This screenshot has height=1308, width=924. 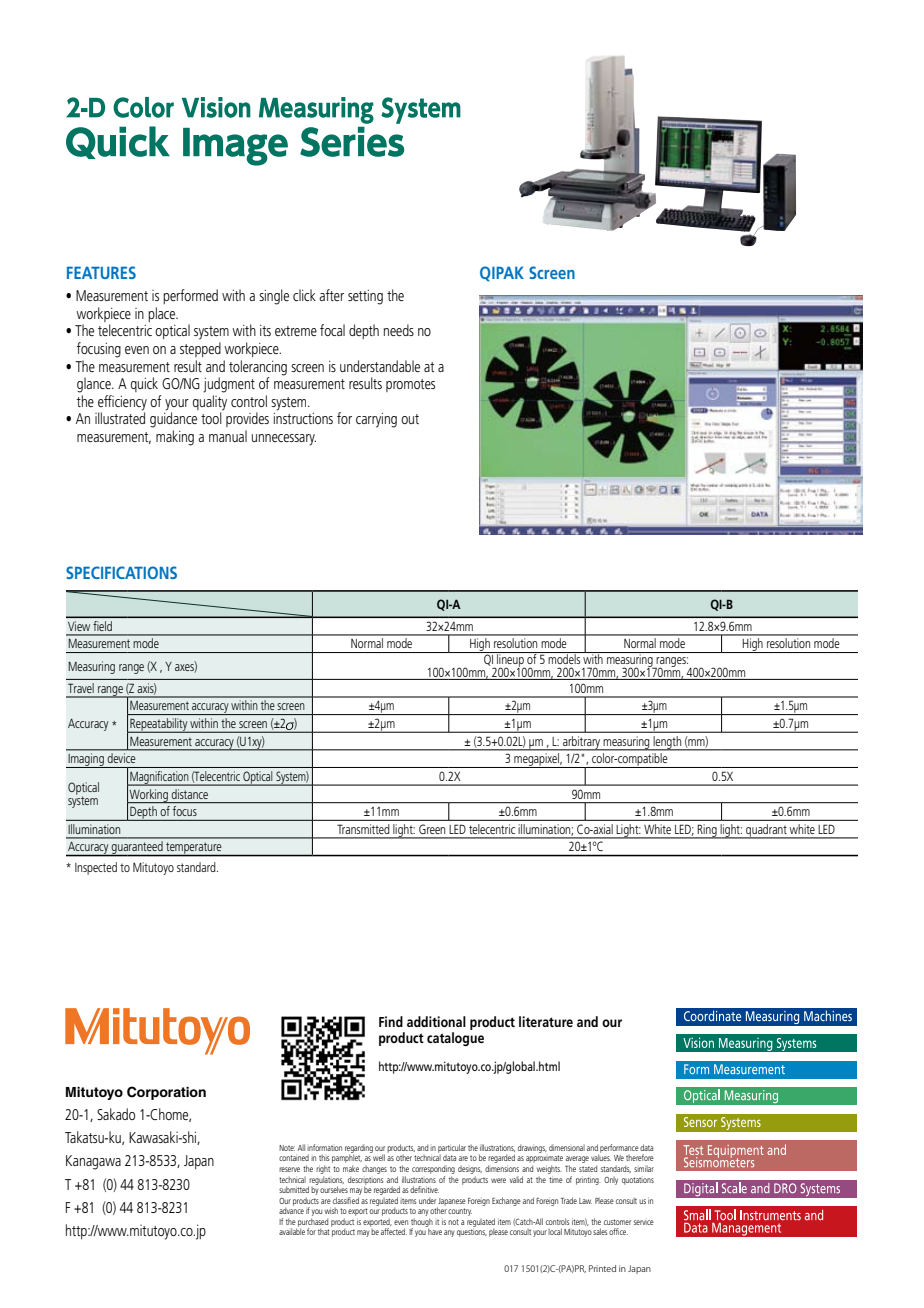 What do you see at coordinates (93, 1162) in the screenshot?
I see `Kanagawa` at bounding box center [93, 1162].
